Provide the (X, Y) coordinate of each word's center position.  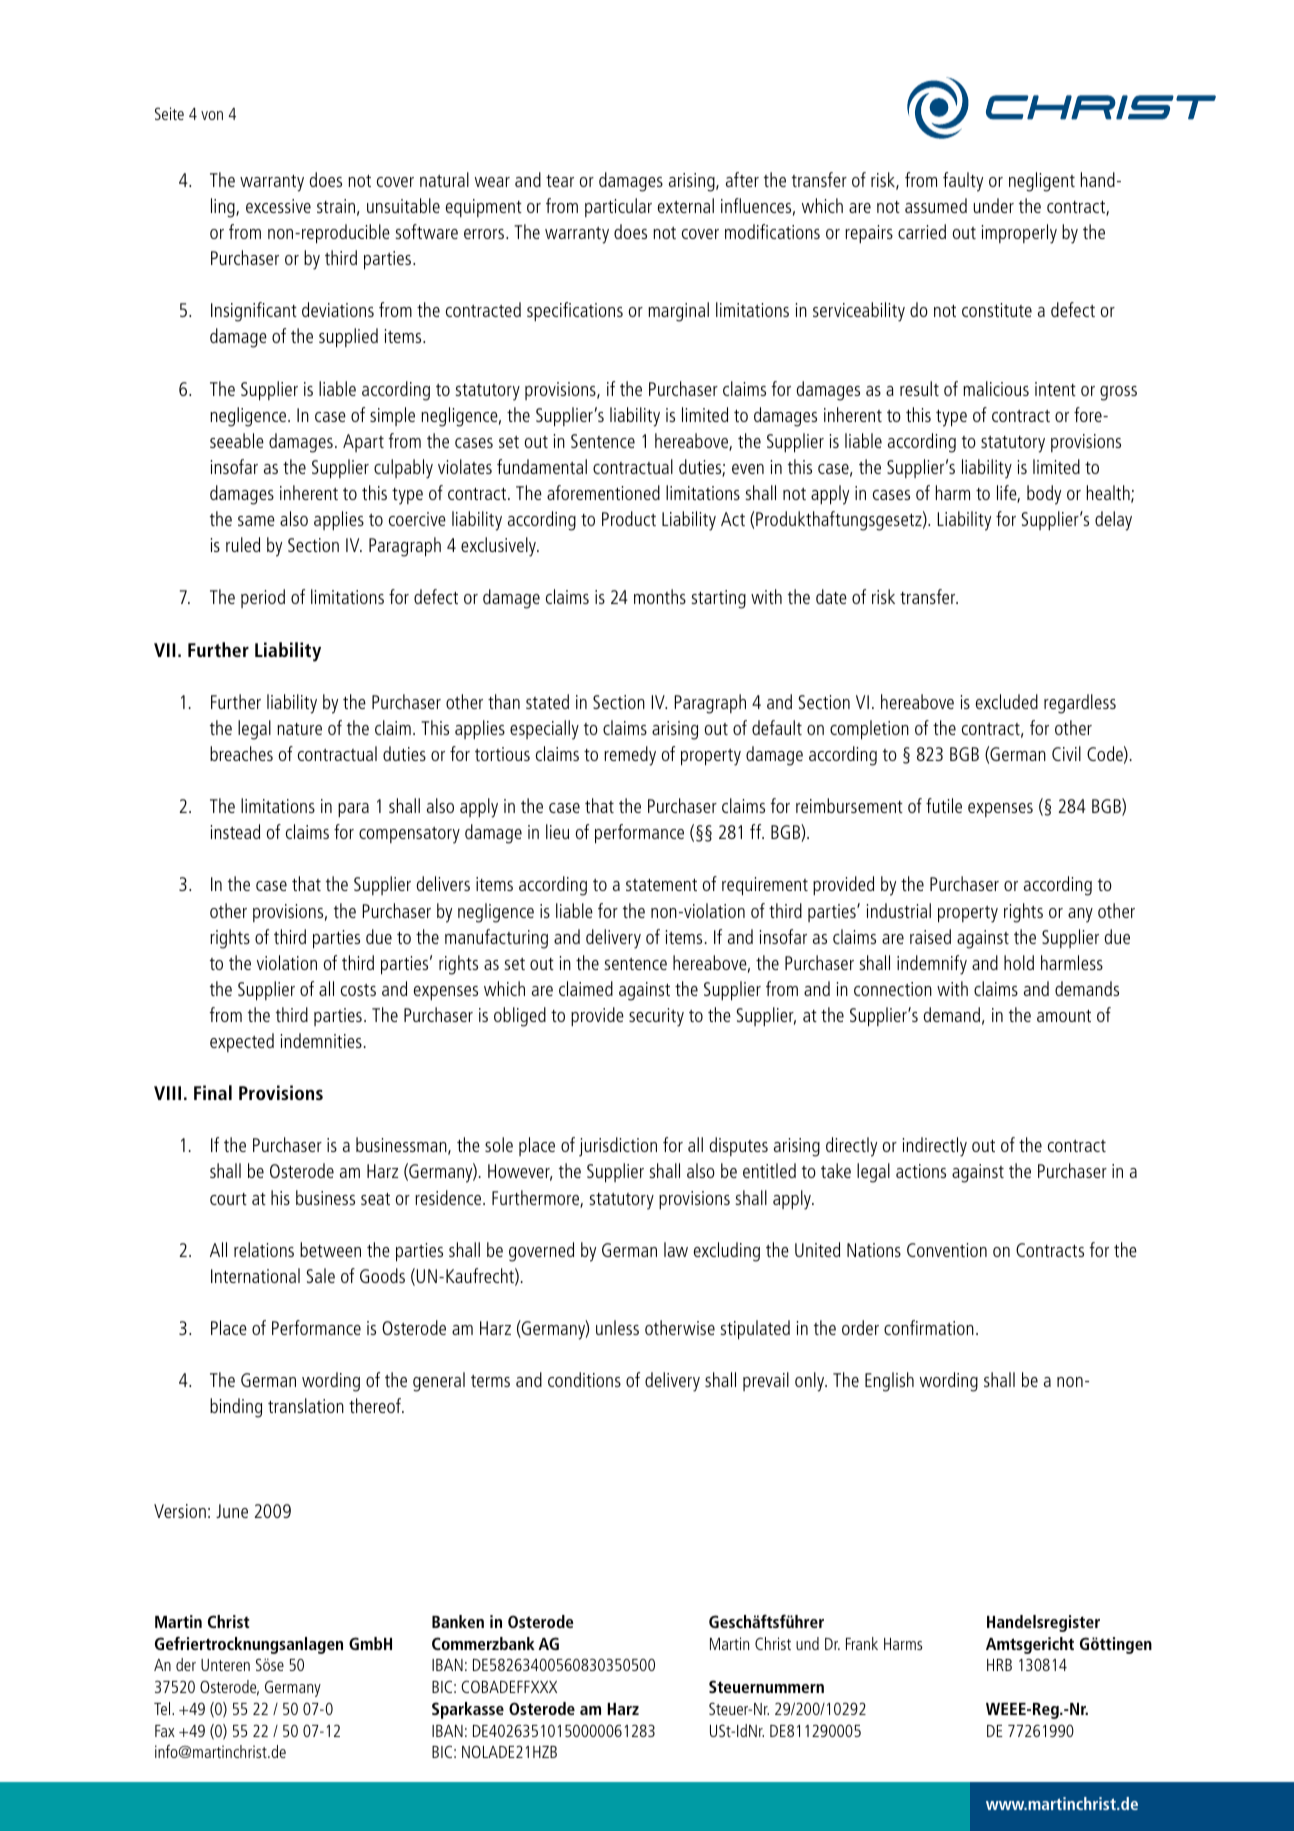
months (660, 596)
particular (618, 207)
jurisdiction (618, 1147)
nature (299, 729)
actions (921, 1171)
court (228, 1199)
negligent (1042, 182)
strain (336, 206)
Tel (163, 1708)
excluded (1007, 701)
